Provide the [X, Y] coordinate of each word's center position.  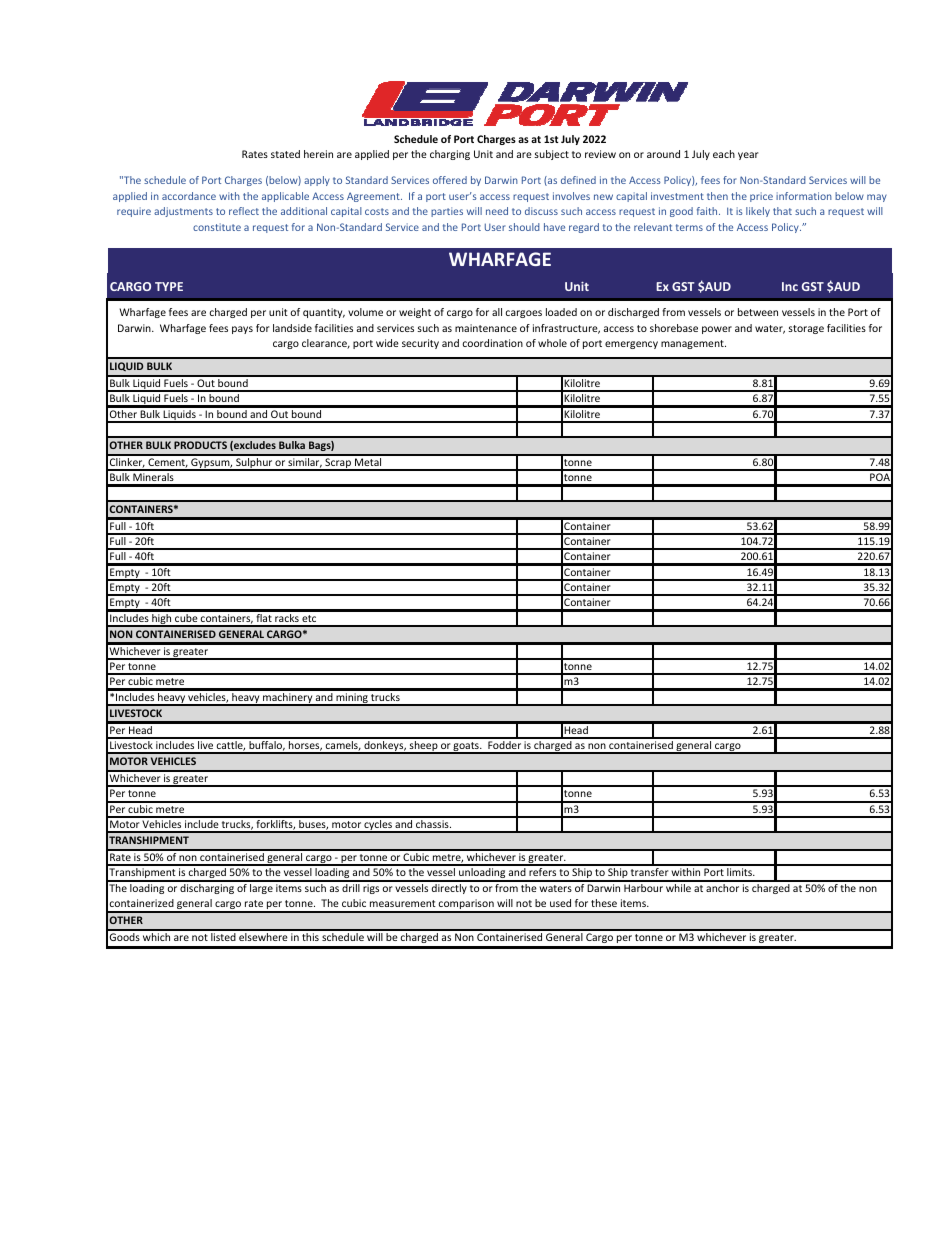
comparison [466, 905]
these [604, 903]
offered [450, 180]
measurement [403, 903]
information [804, 196]
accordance [189, 196]
